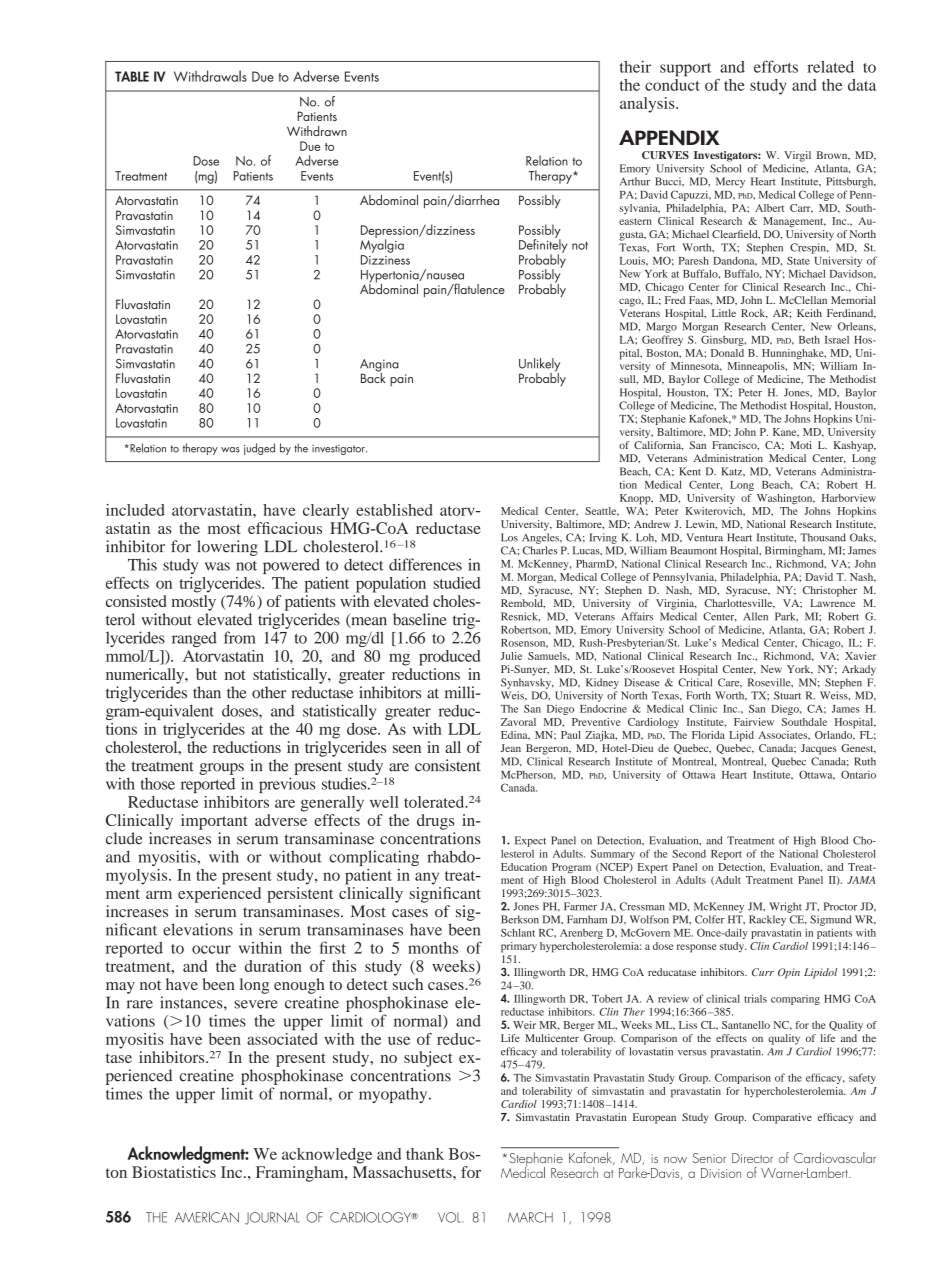 The image size is (952, 1280). I want to click on TABLE, so click(132, 76).
